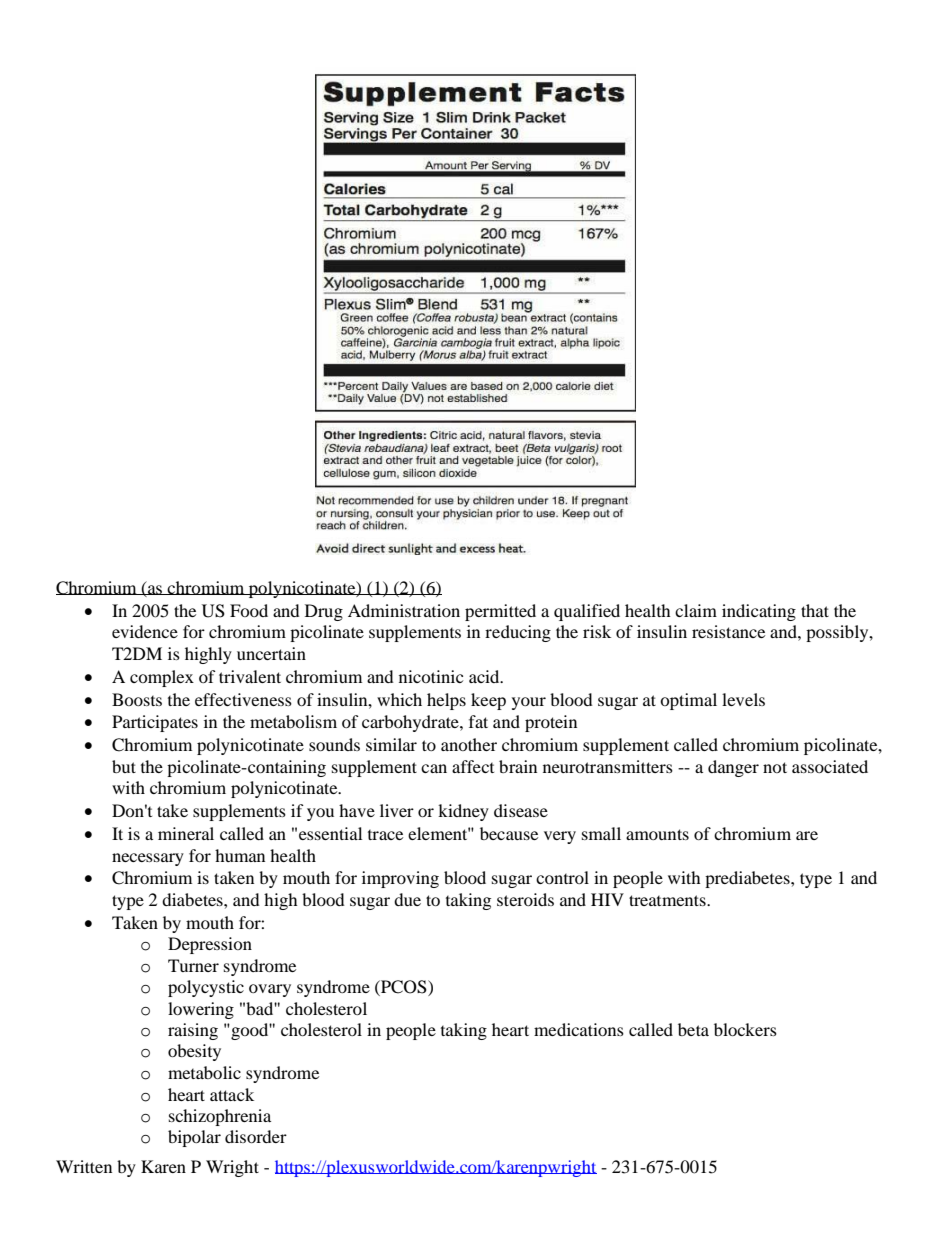 The image size is (952, 1233). Describe the element at coordinates (473, 766) in the document. I see `affect` at that location.
